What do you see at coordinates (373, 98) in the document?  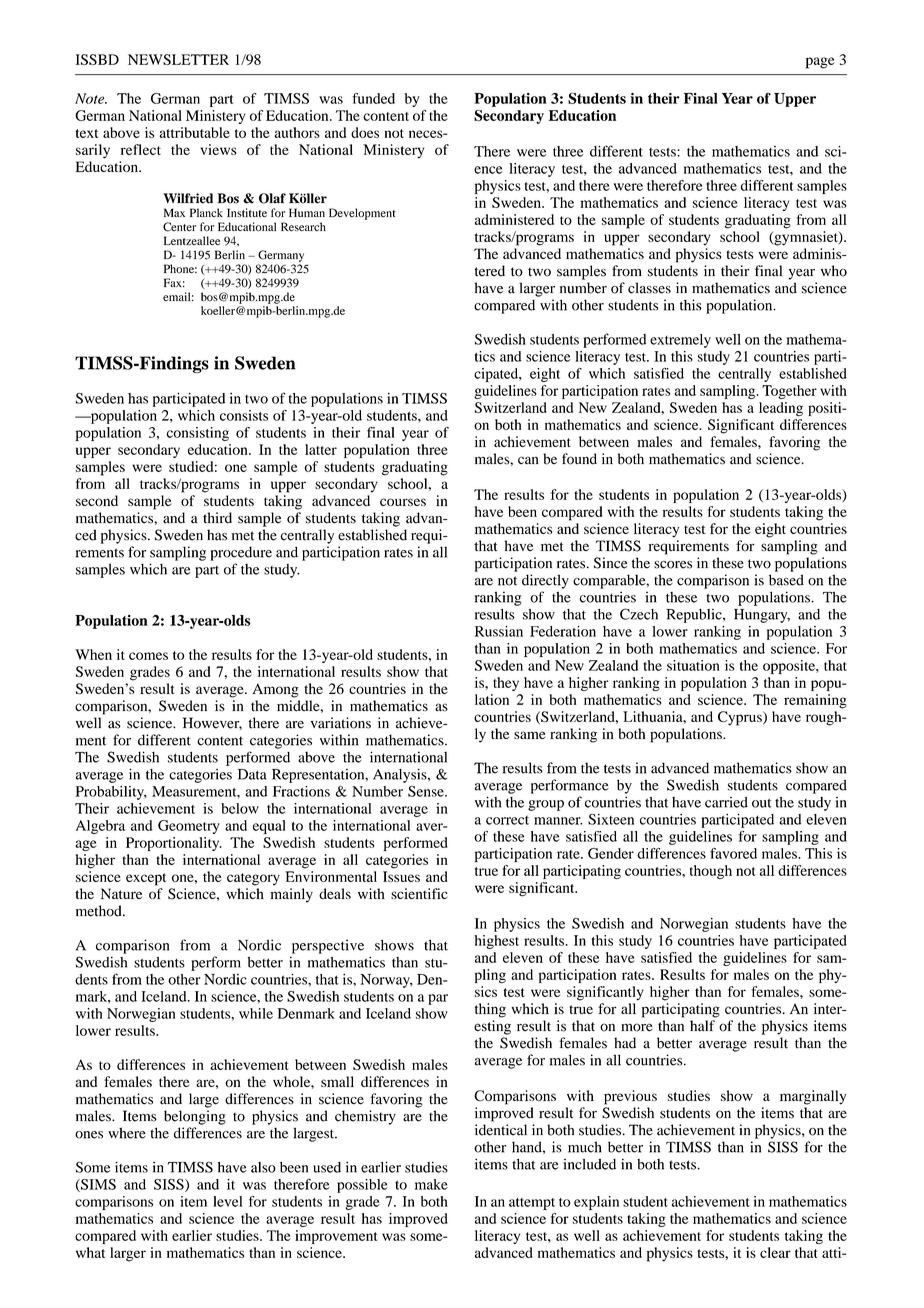 I see `funded` at bounding box center [373, 98].
